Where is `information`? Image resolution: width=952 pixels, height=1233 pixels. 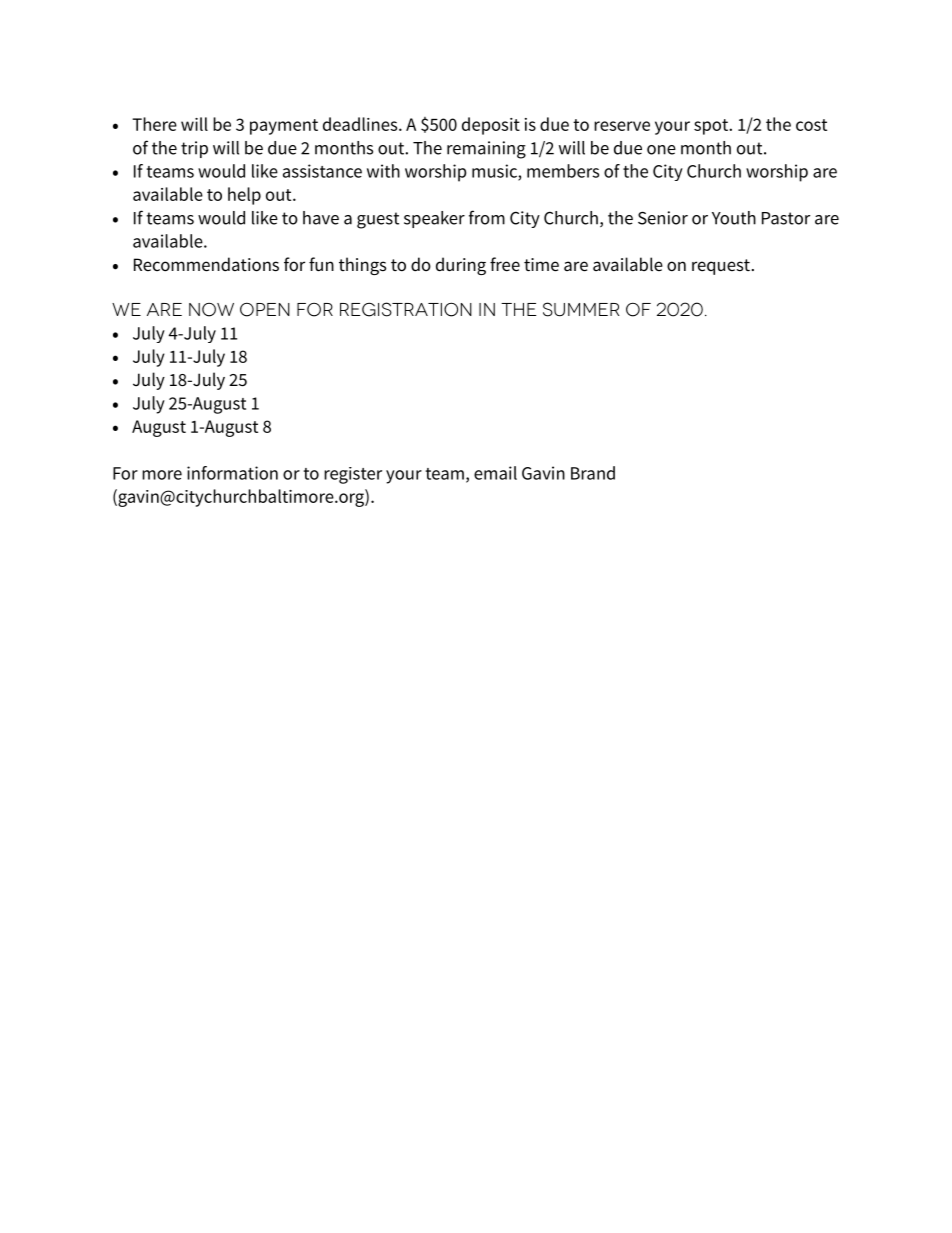
information is located at coordinates (232, 473).
